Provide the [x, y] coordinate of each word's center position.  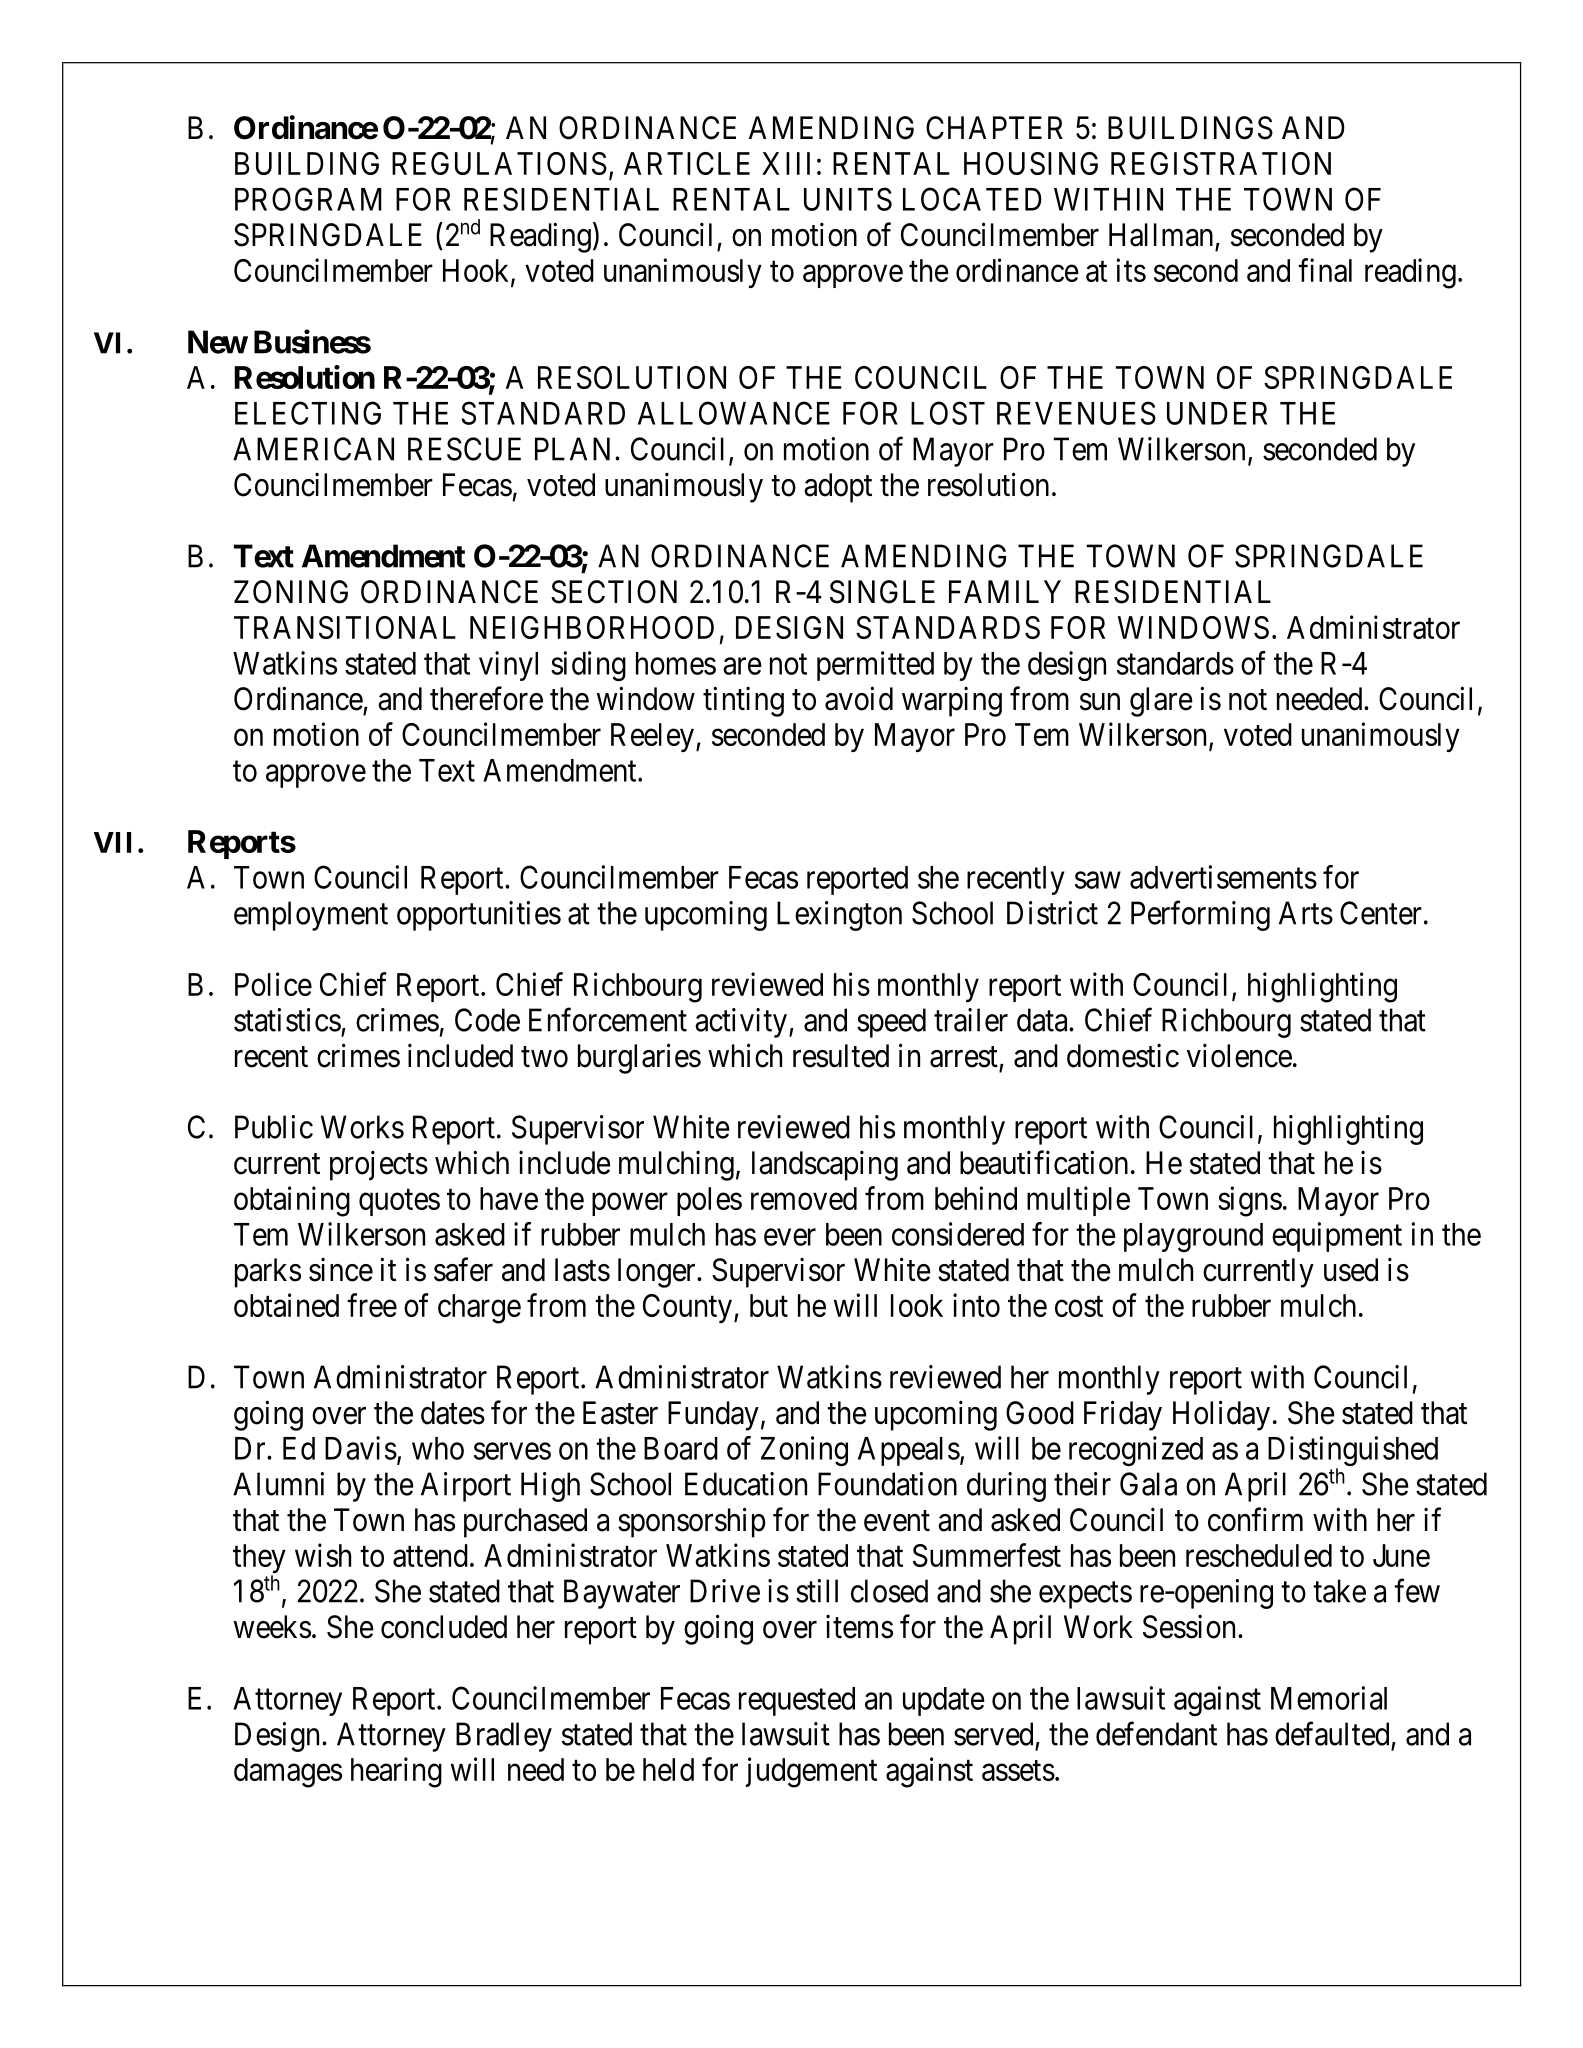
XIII [786, 163]
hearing [396, 1772]
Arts [1306, 913]
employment [311, 916]
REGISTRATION [1221, 163]
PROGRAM [308, 199]
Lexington [839, 916]
